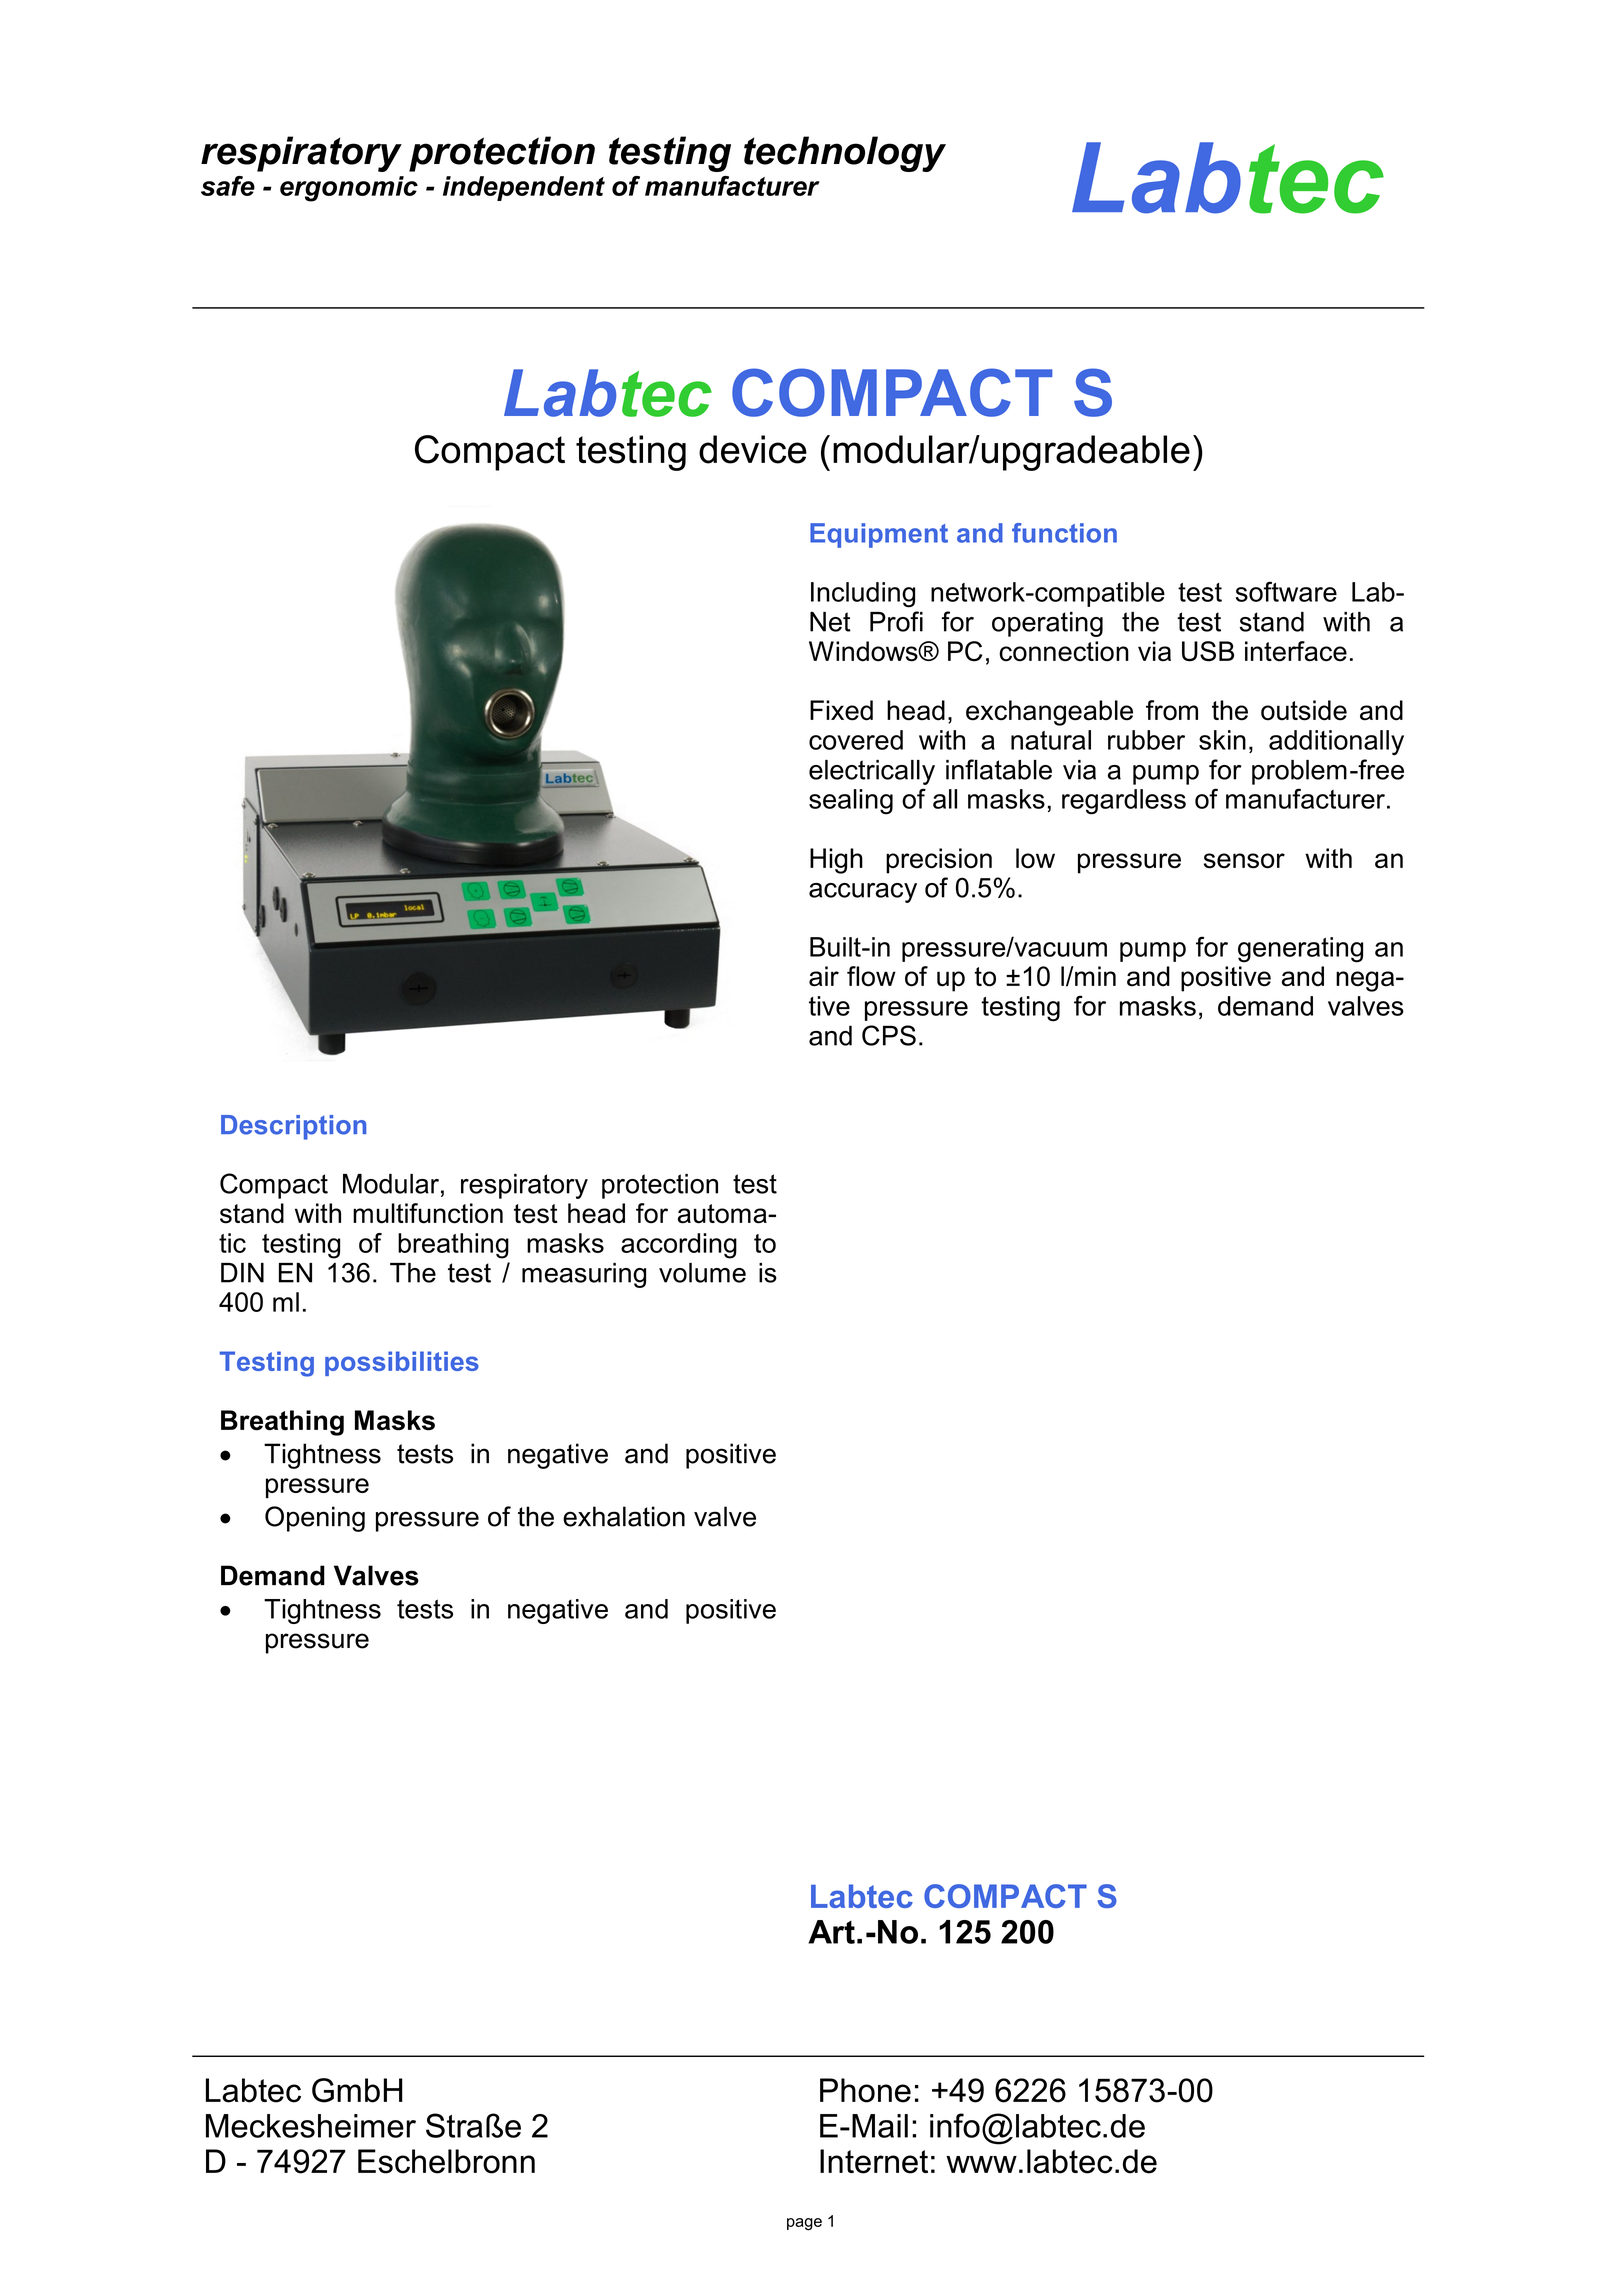 This screenshot has width=1617, height=2287. Describe the element at coordinates (315, 1519) in the screenshot. I see `Opening` at that location.
